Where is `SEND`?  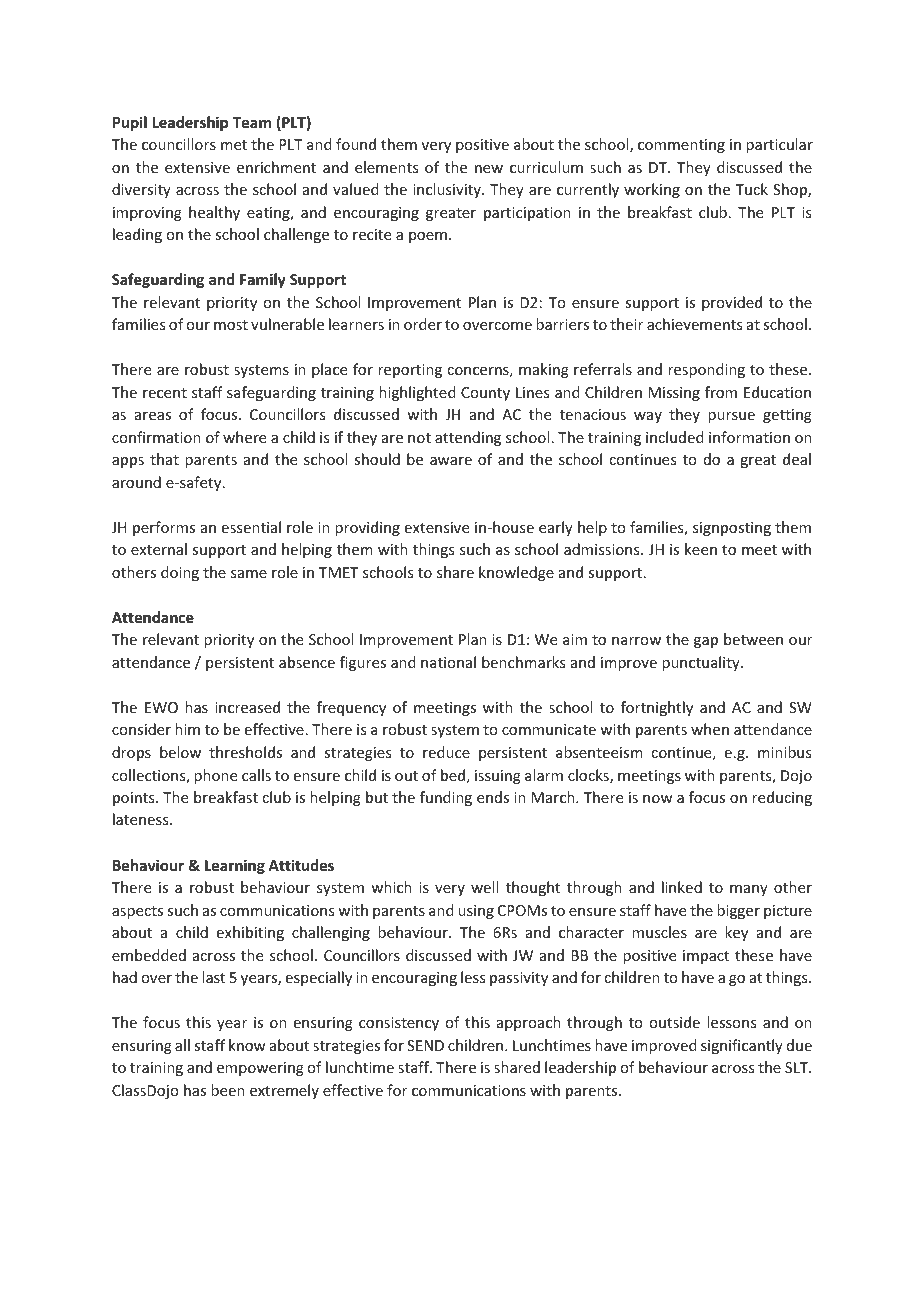
SEND is located at coordinates (425, 1045).
